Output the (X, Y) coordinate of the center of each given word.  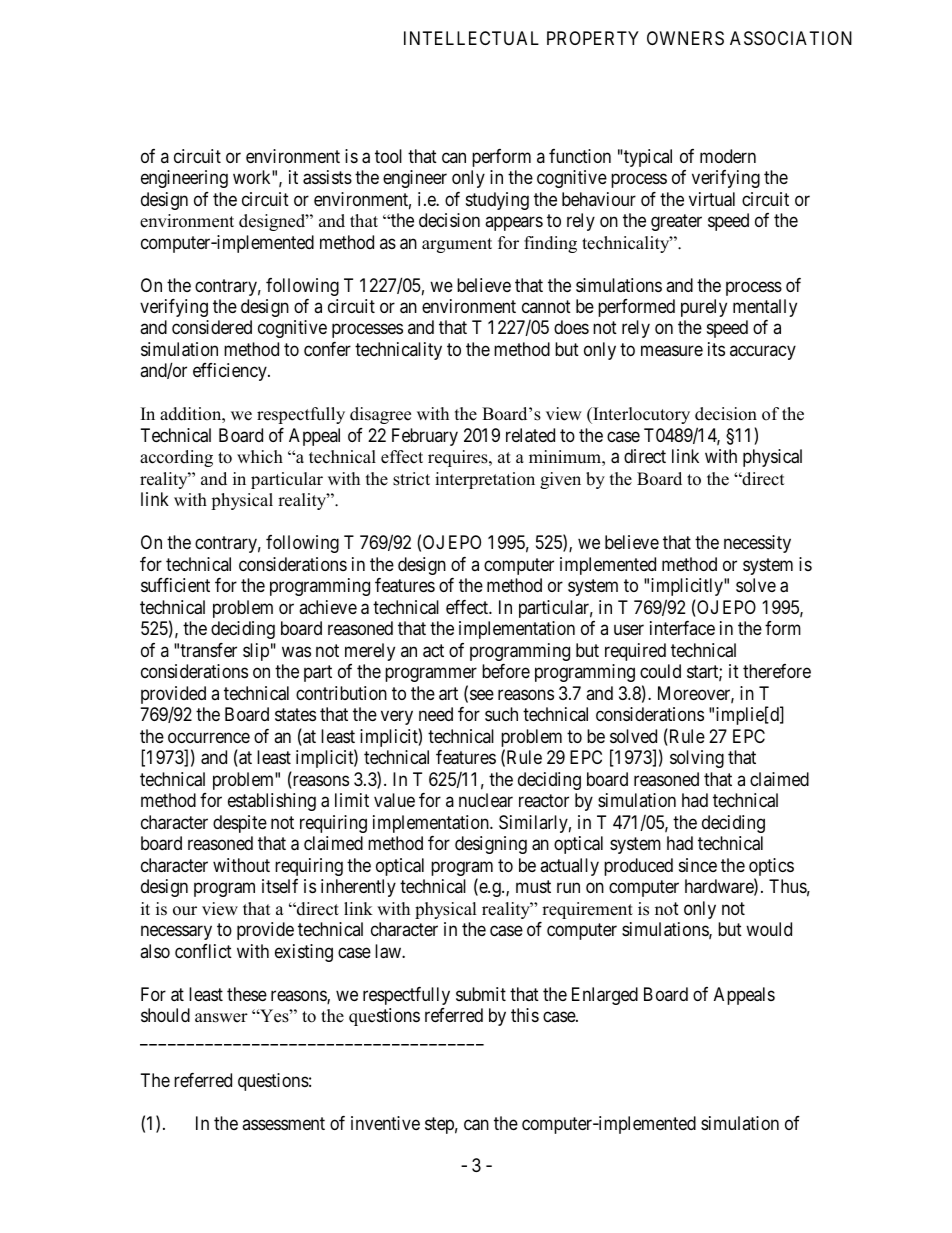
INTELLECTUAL (471, 38)
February (425, 437)
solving (697, 759)
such (501, 714)
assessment (283, 1123)
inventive (385, 1123)
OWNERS (685, 38)
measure (672, 351)
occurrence (209, 737)
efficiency (231, 372)
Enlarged (605, 996)
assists (327, 177)
